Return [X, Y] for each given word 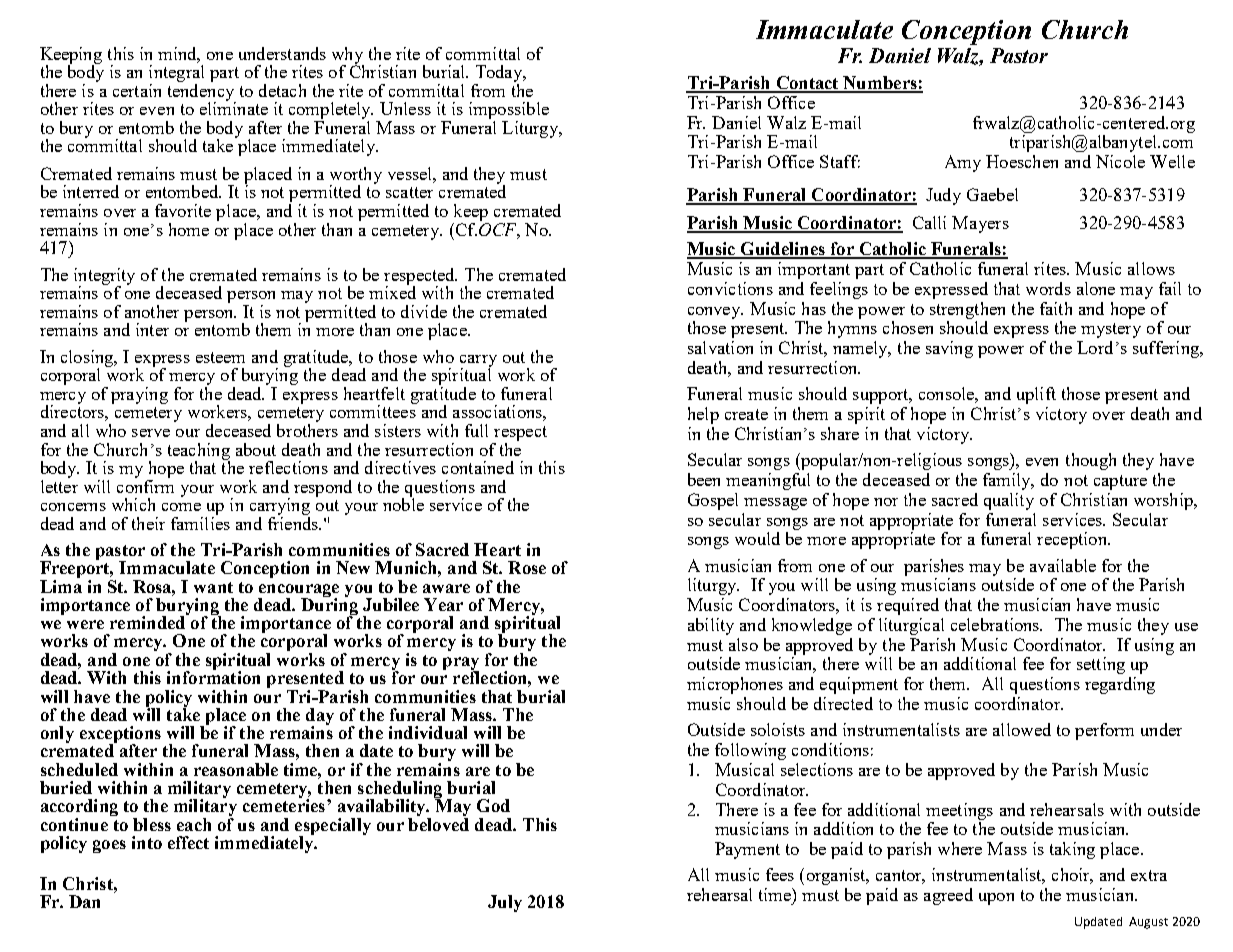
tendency [202, 92]
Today [499, 75]
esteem [220, 357]
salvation [720, 347]
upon [996, 899]
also [743, 644]
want [213, 587]
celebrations [996, 624]
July [505, 903]
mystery [1111, 330]
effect [188, 842]
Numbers [880, 84]
